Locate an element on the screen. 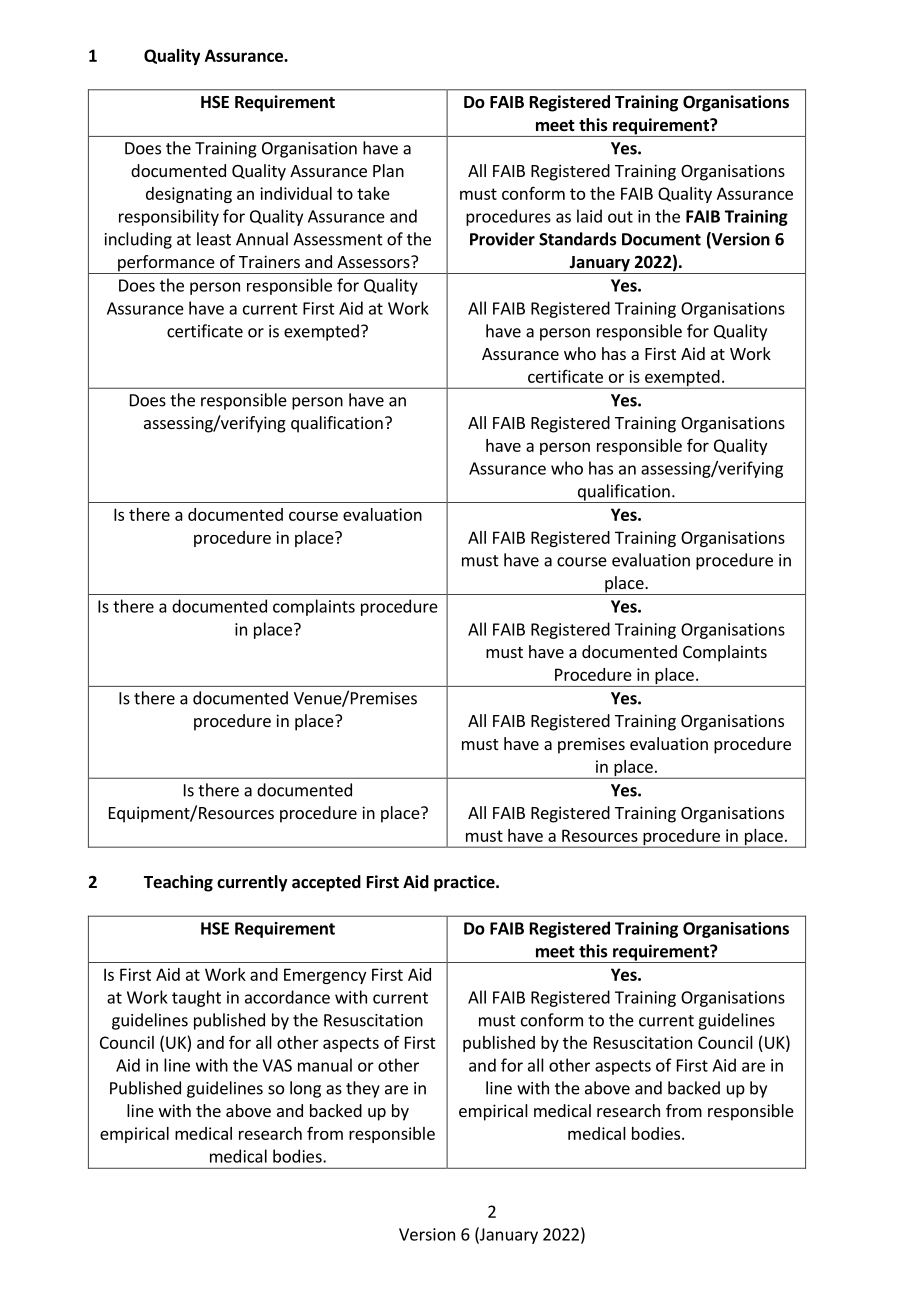 This screenshot has width=924, height=1308. accepted is located at coordinates (326, 883).
